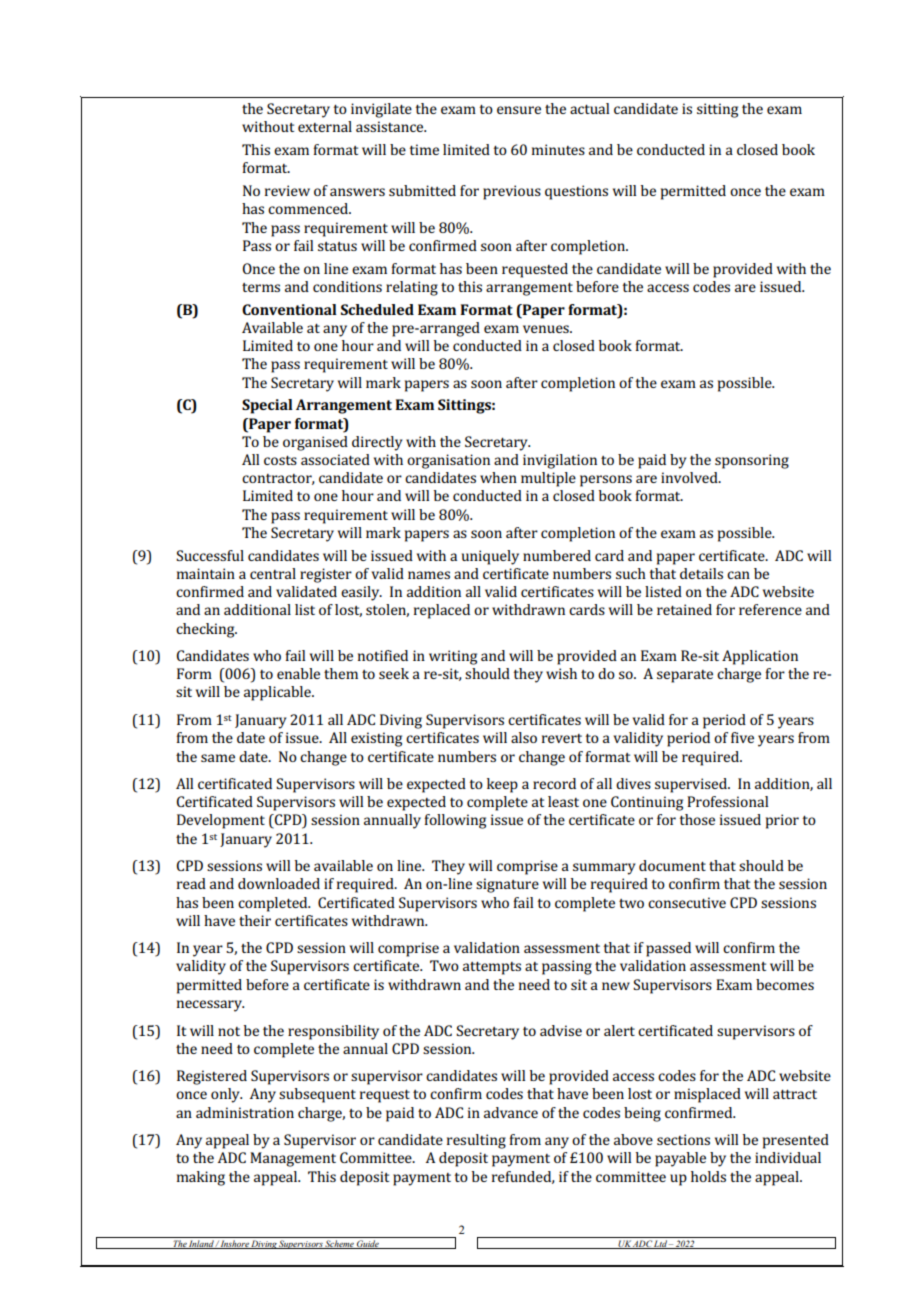 The height and width of the screenshot is (1308, 924). What do you see at coordinates (476, 1141) in the screenshot?
I see `resulting` at bounding box center [476, 1141].
